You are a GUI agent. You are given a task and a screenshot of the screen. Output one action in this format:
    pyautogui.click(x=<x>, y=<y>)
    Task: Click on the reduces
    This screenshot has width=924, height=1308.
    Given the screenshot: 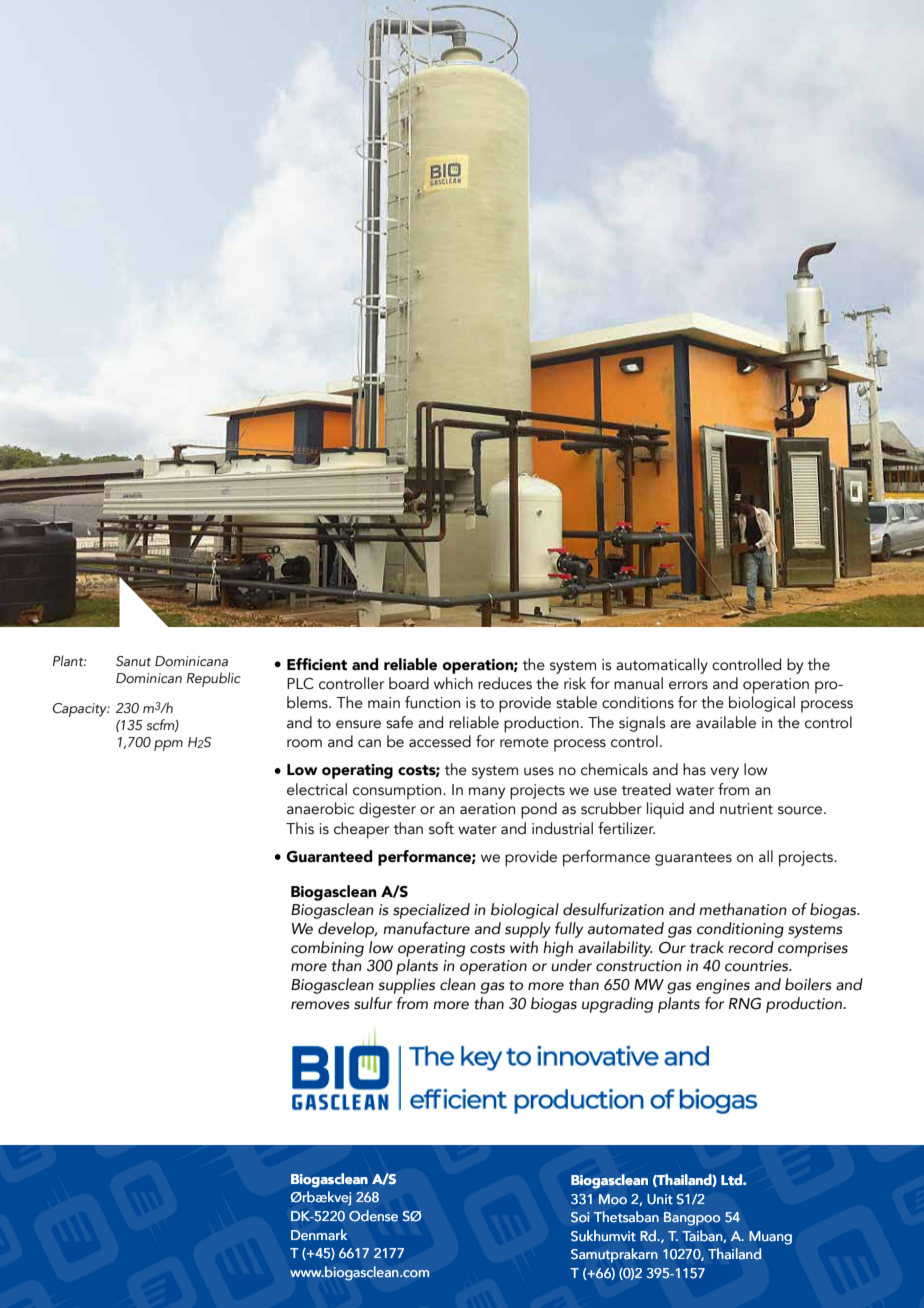 What is the action you would take?
    pyautogui.click(x=505, y=683)
